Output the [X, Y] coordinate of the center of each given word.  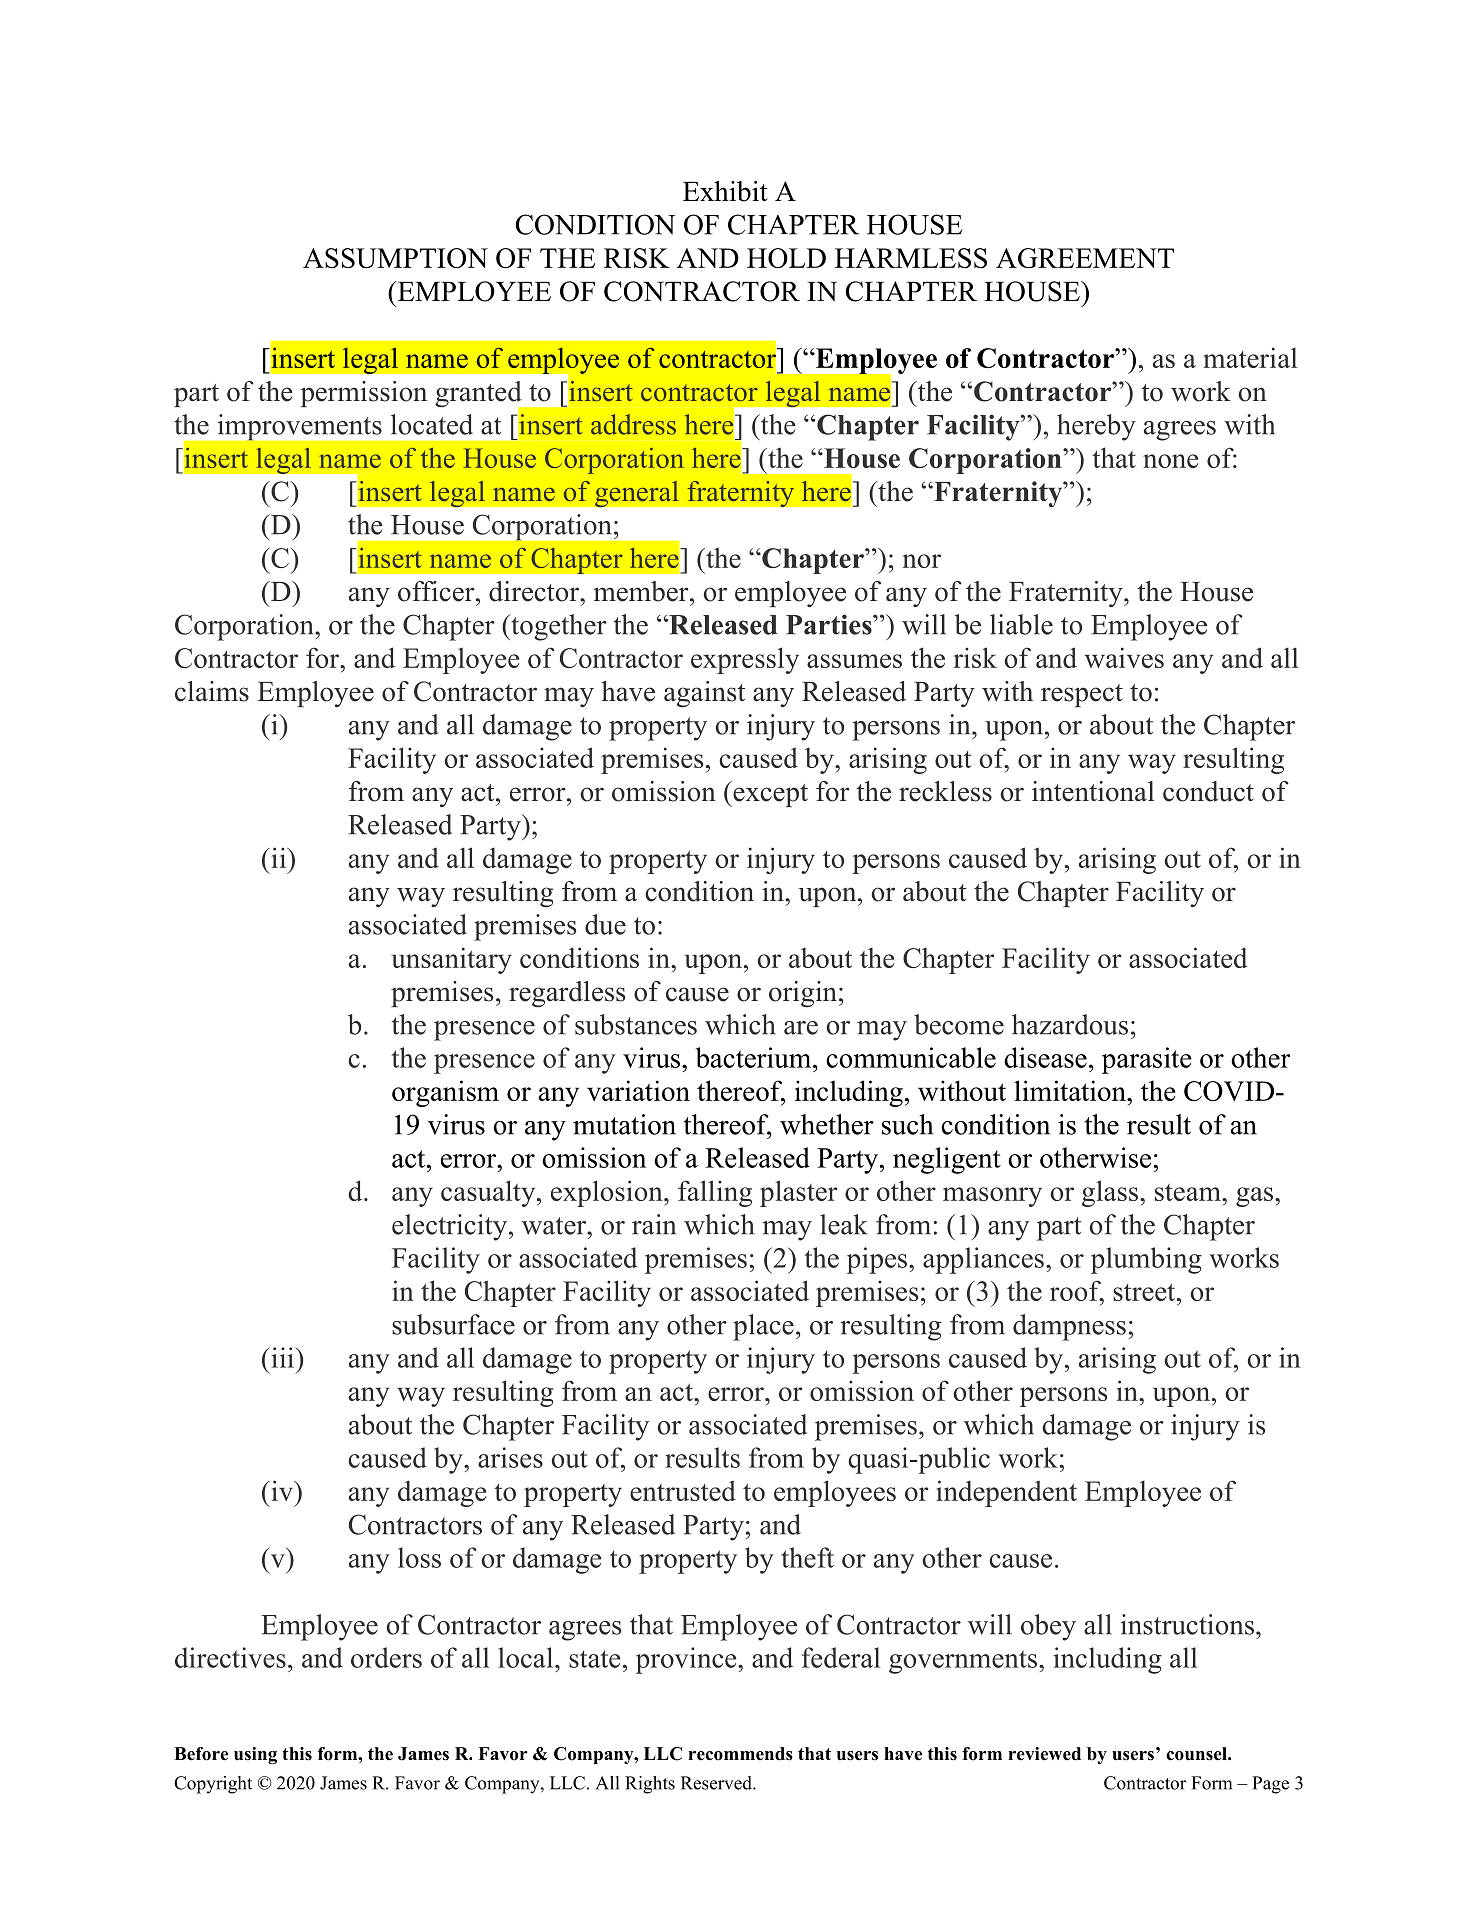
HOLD [786, 258]
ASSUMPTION [395, 258]
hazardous [1070, 1024]
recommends [740, 1754]
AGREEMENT [1085, 258]
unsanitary [452, 960]
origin [803, 994]
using [255, 1755]
